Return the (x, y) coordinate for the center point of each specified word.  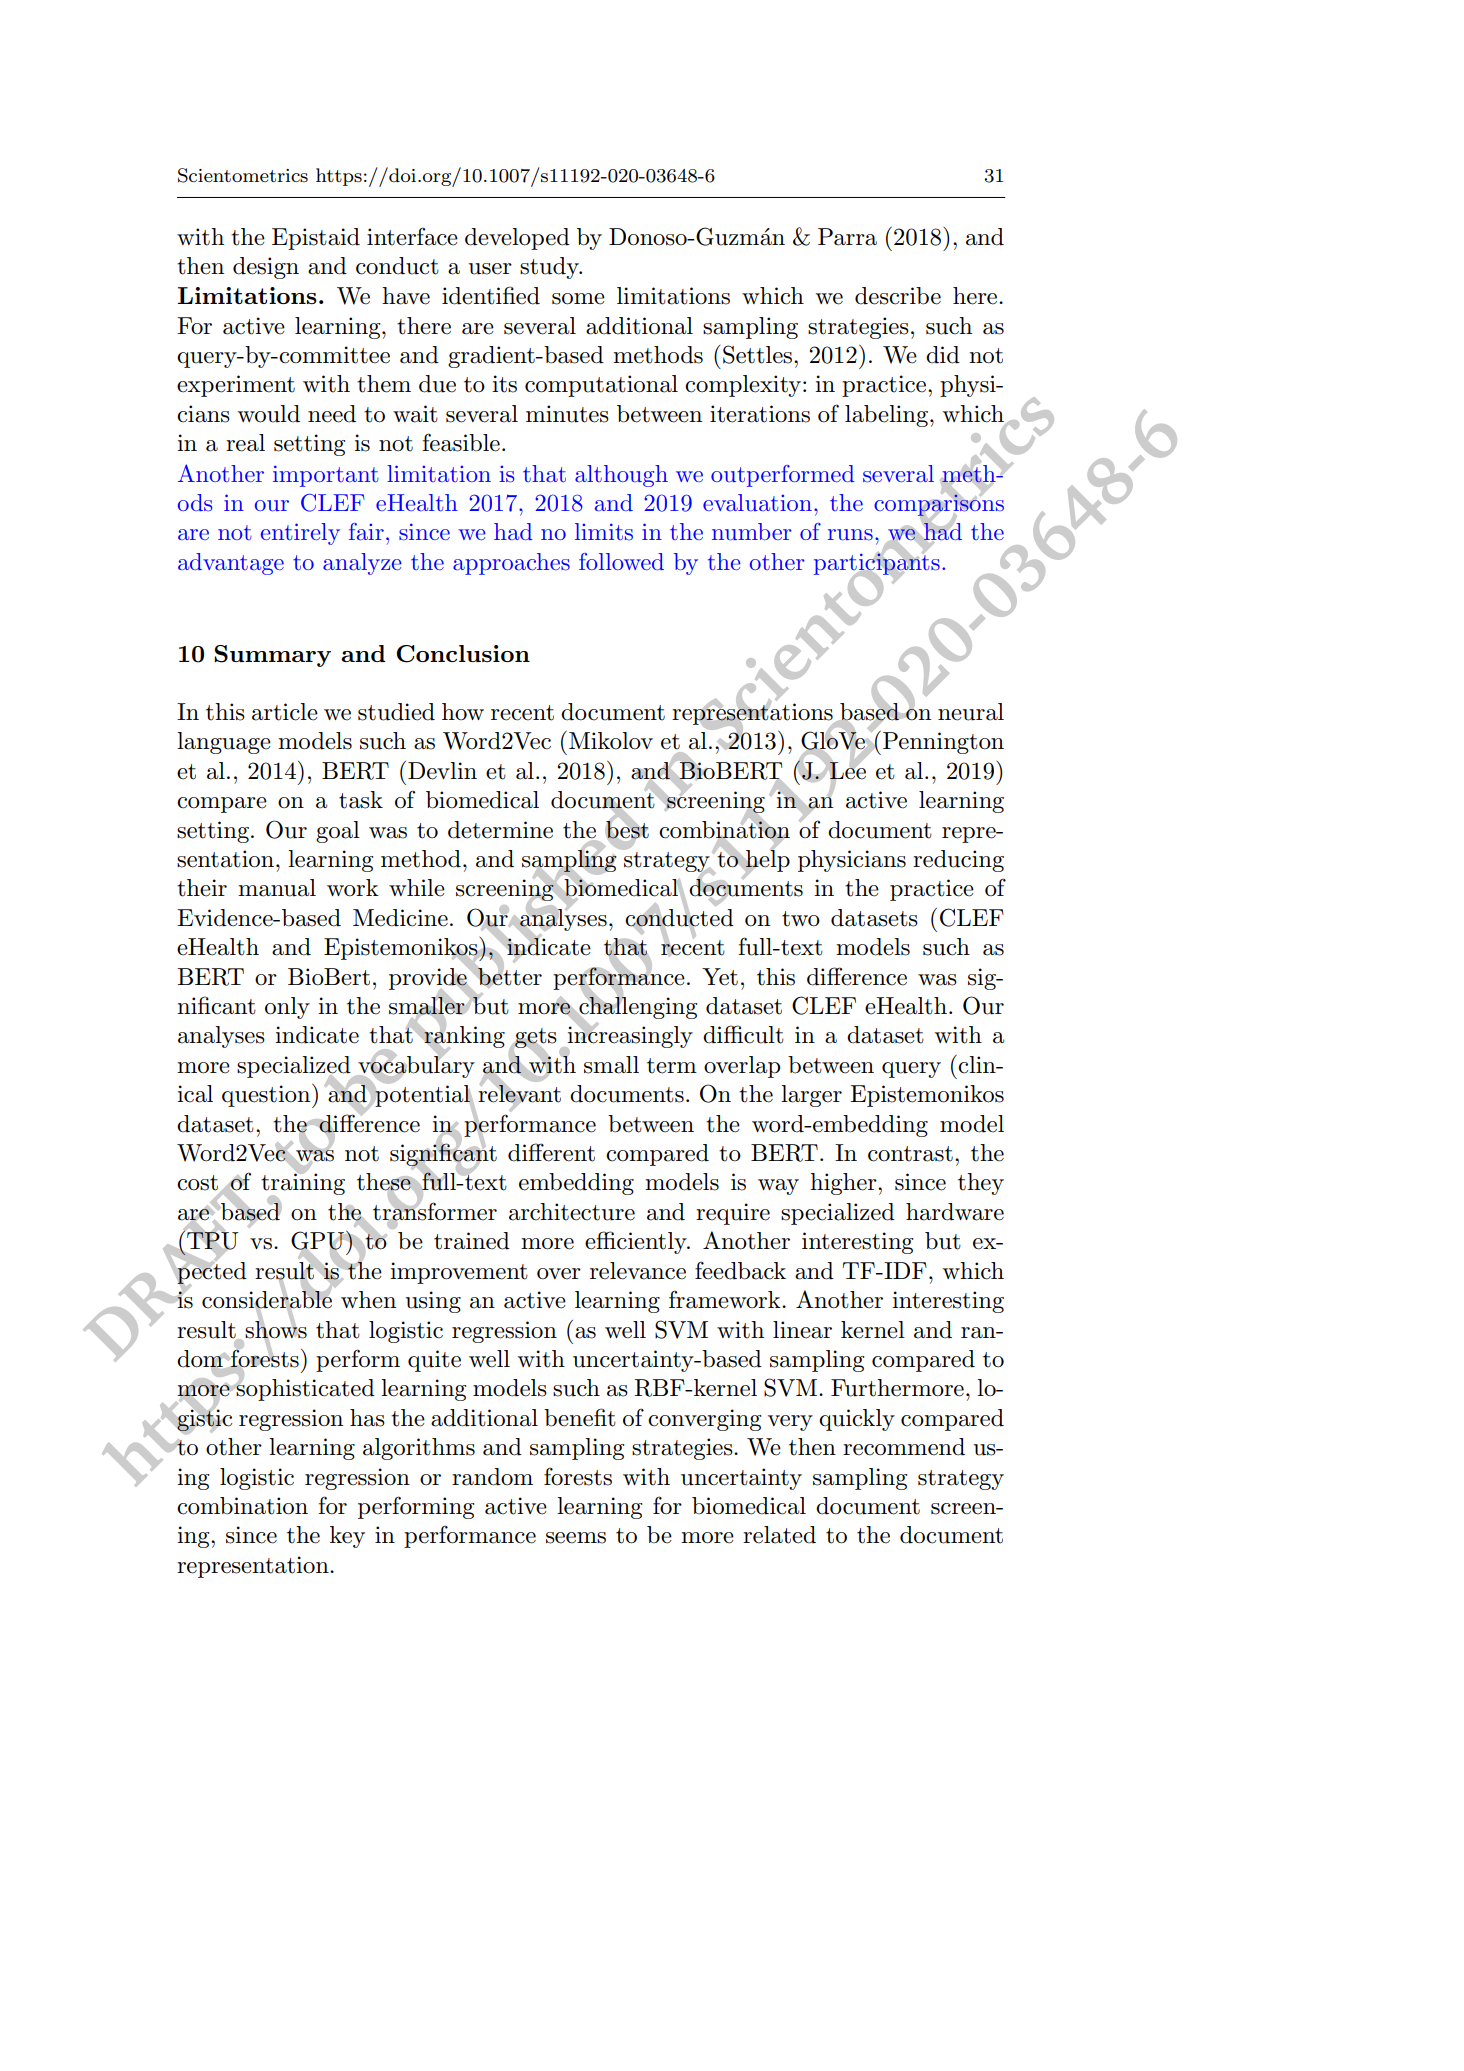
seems (576, 1538)
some (578, 299)
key (347, 1537)
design (266, 268)
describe (898, 296)
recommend (904, 1447)
